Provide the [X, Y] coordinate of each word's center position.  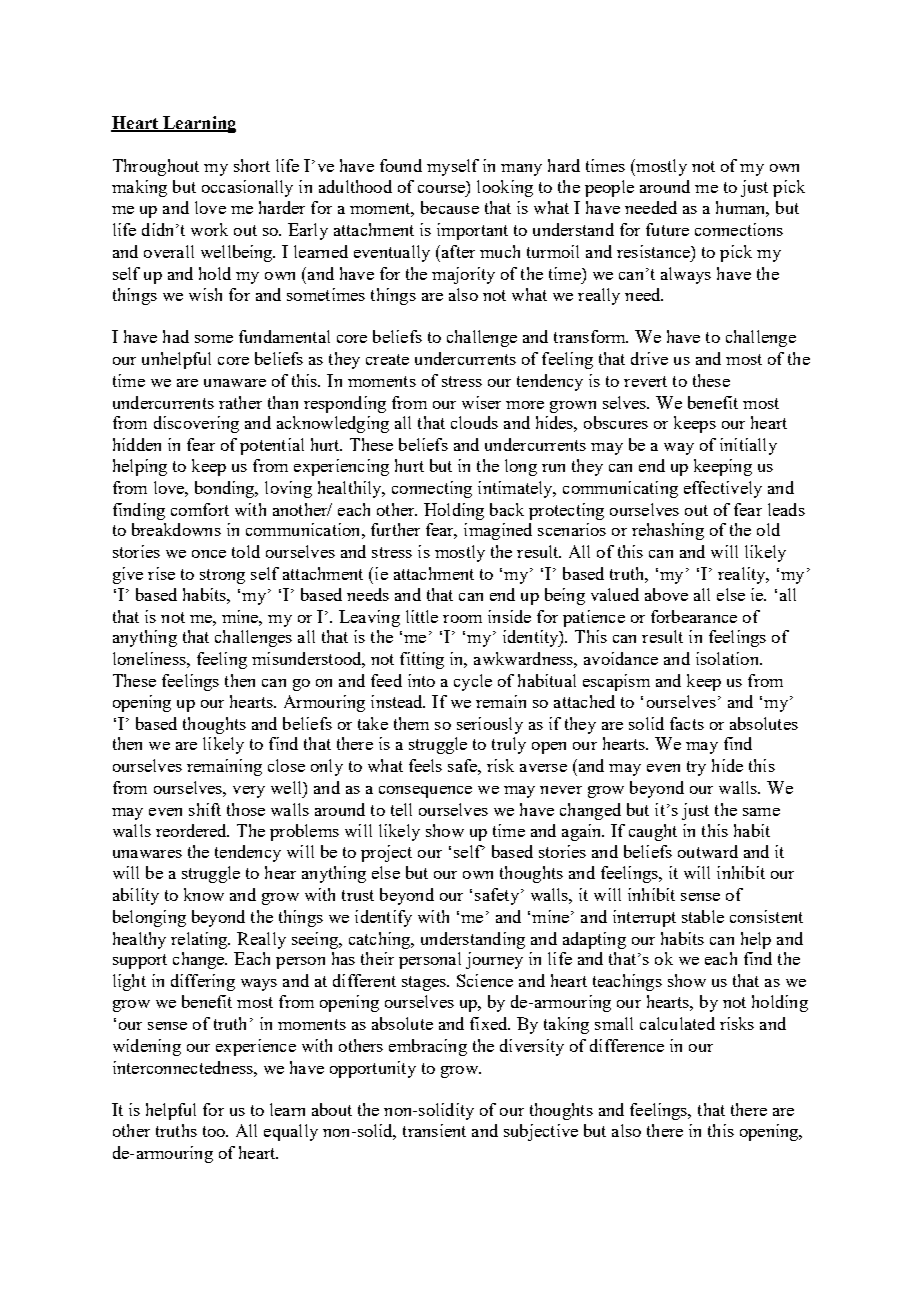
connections [739, 229]
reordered [192, 830]
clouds [474, 422]
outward [708, 851]
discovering [196, 424]
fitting [422, 660]
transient [434, 1130]
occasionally [247, 188]
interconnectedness [184, 1067]
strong [222, 576]
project [386, 853]
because [450, 207]
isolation [728, 658]
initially [748, 446]
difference [627, 1045]
